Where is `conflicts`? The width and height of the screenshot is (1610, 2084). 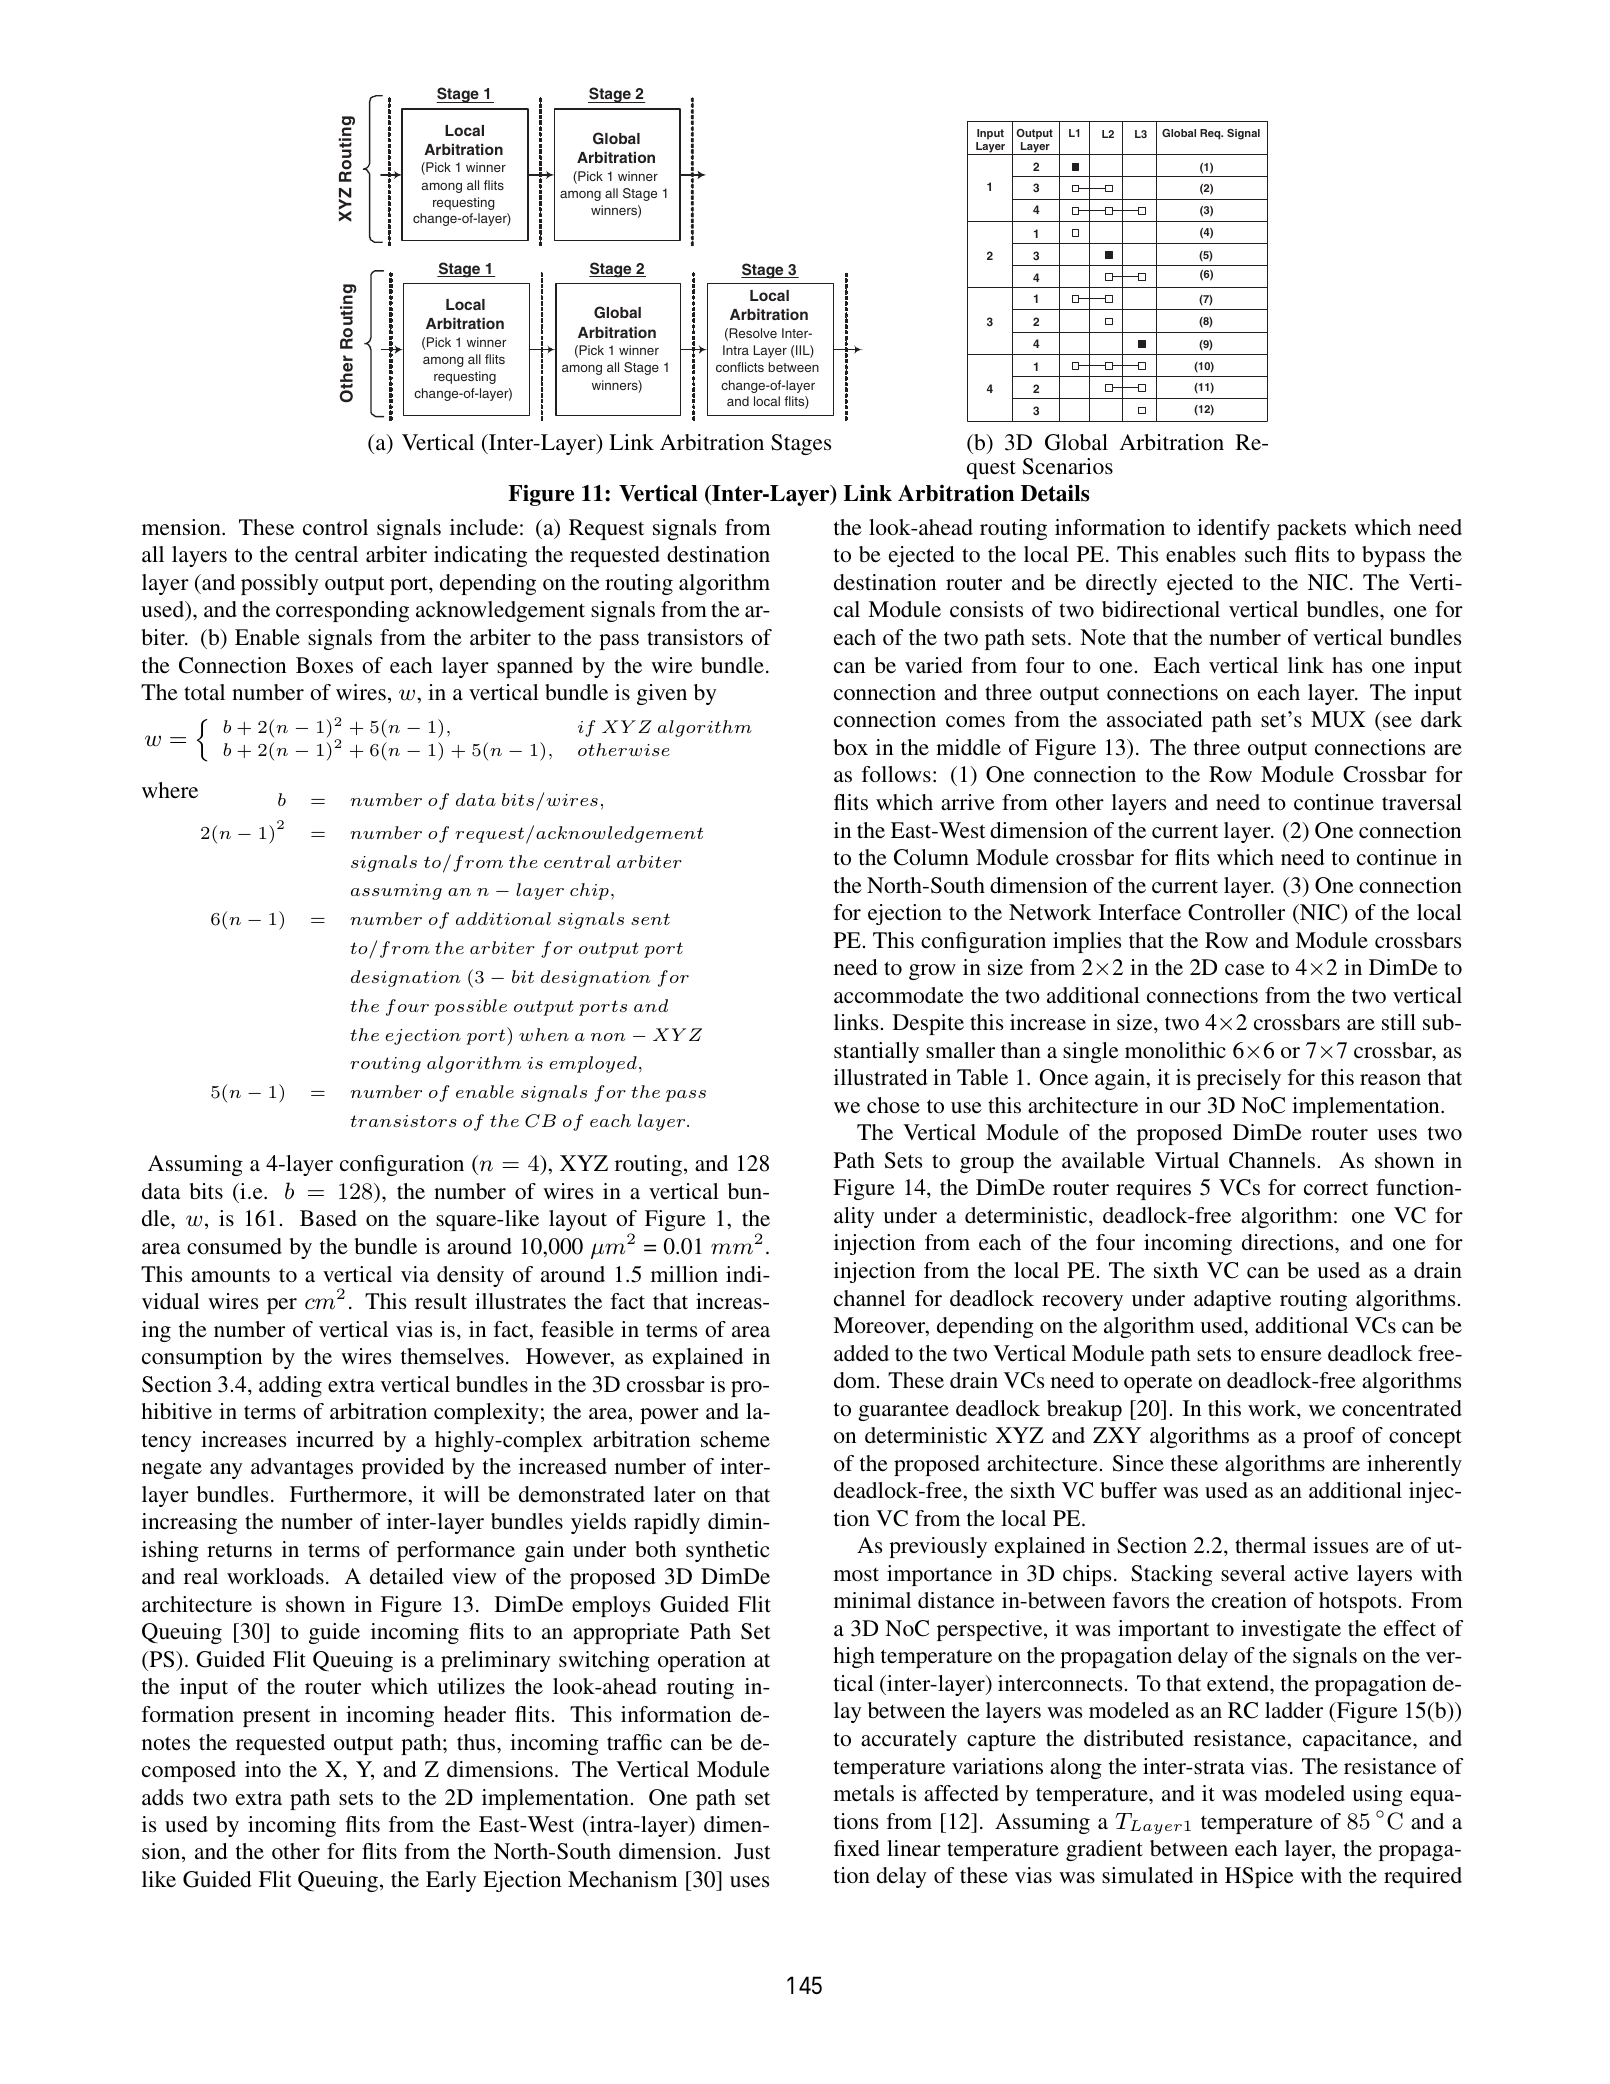
conflicts is located at coordinates (740, 367).
